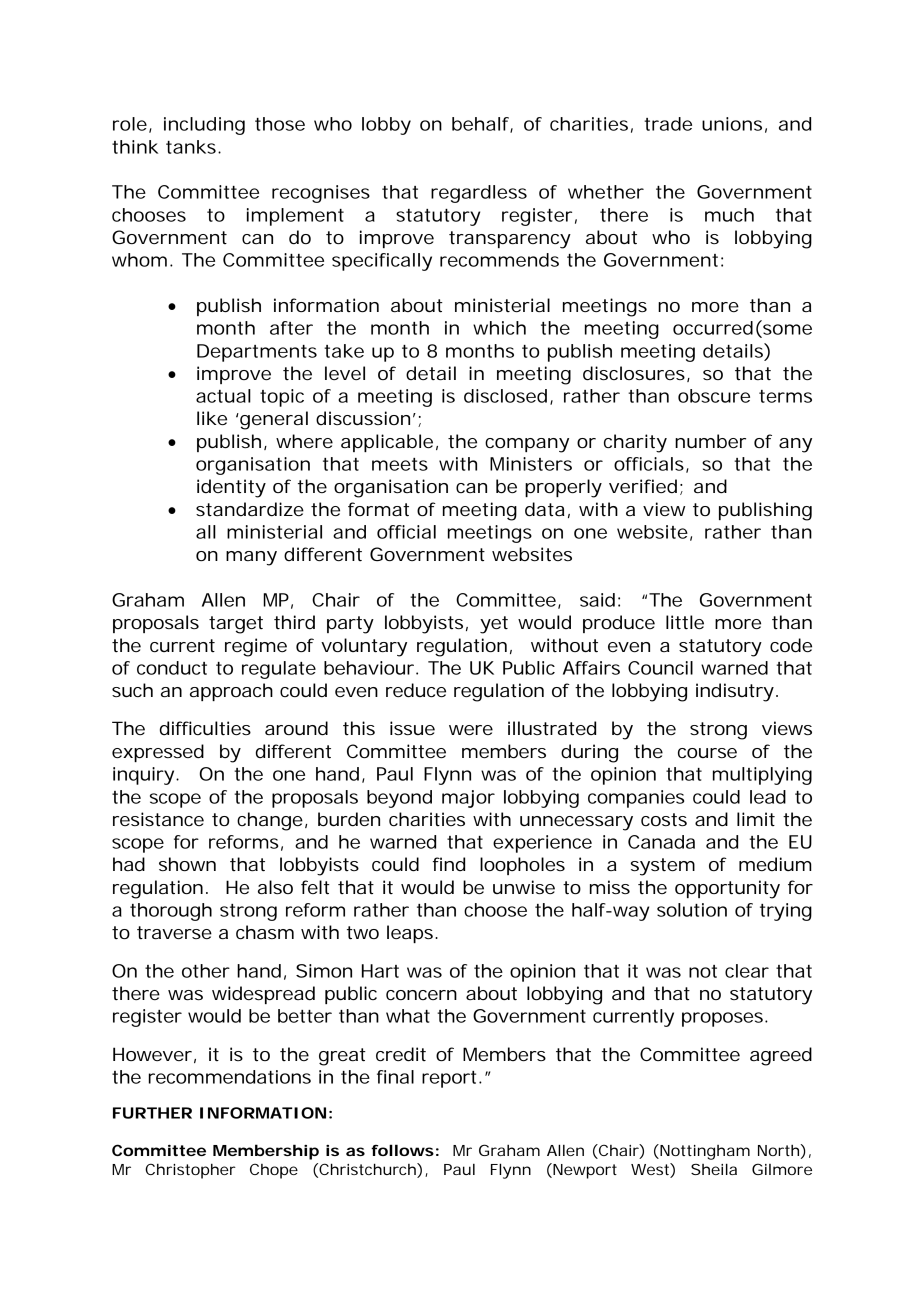 The width and height of the screenshot is (924, 1308). I want to click on unions, so click(732, 124).
